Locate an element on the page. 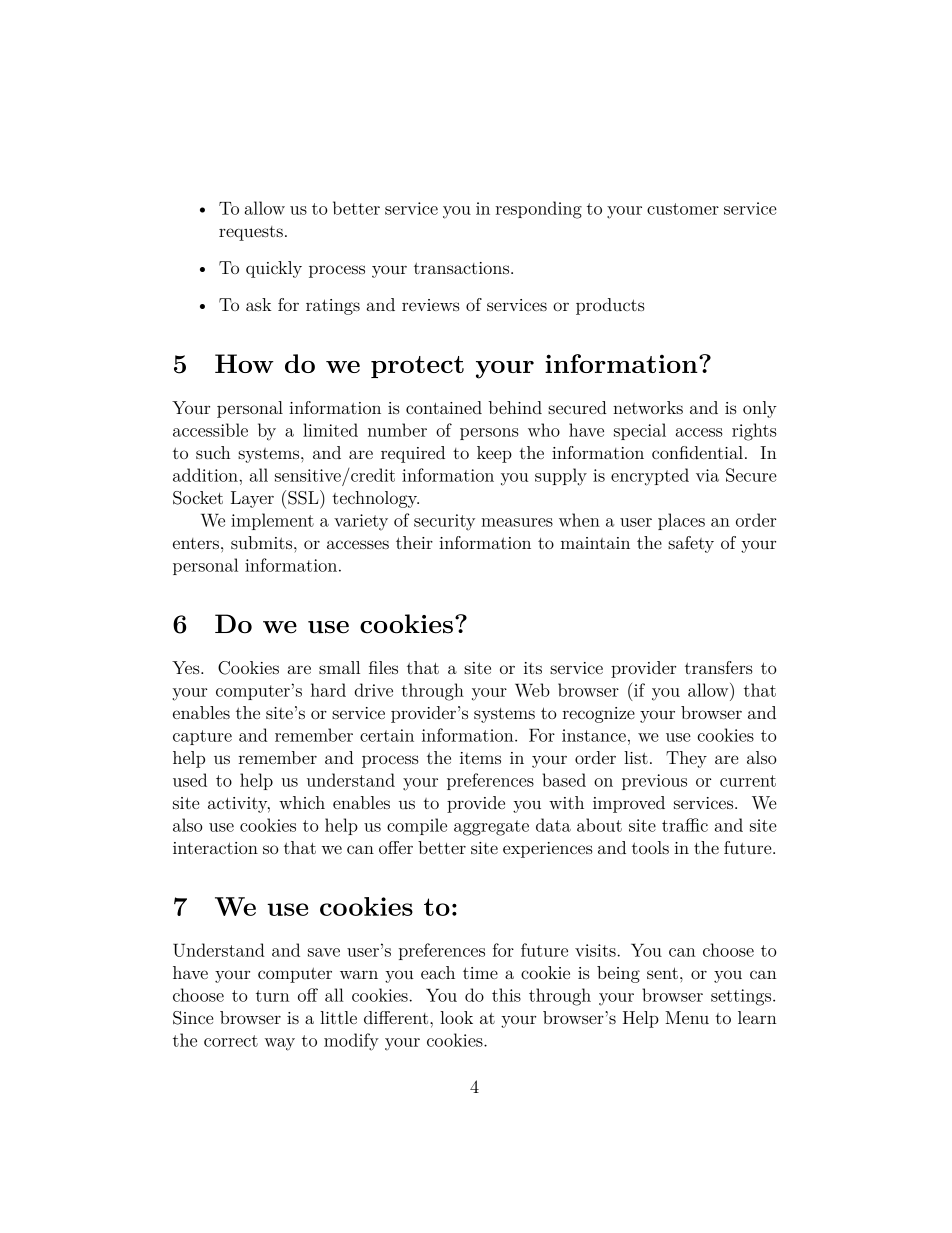  customer is located at coordinates (683, 209).
